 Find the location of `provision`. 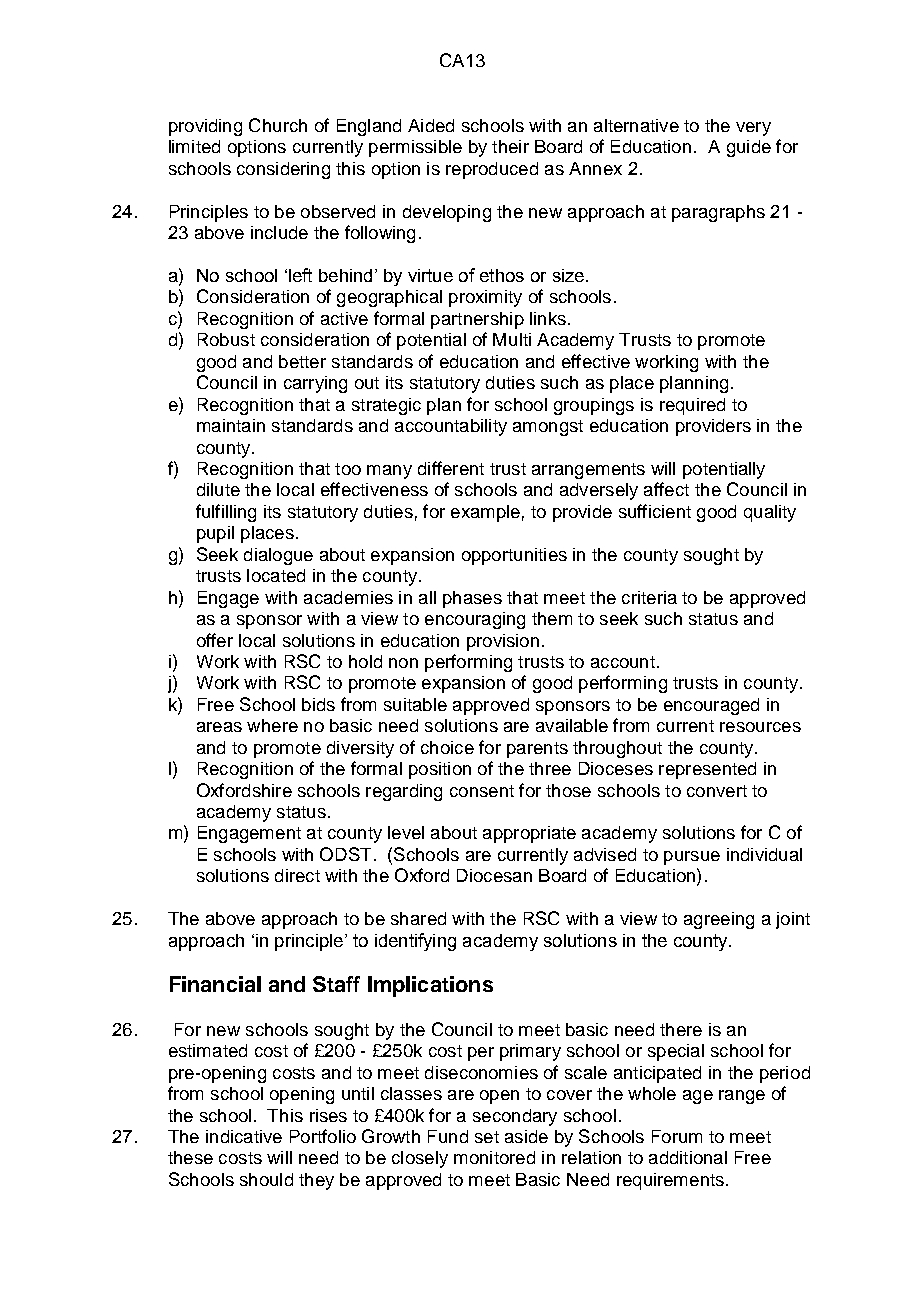

provision is located at coordinates (503, 642).
